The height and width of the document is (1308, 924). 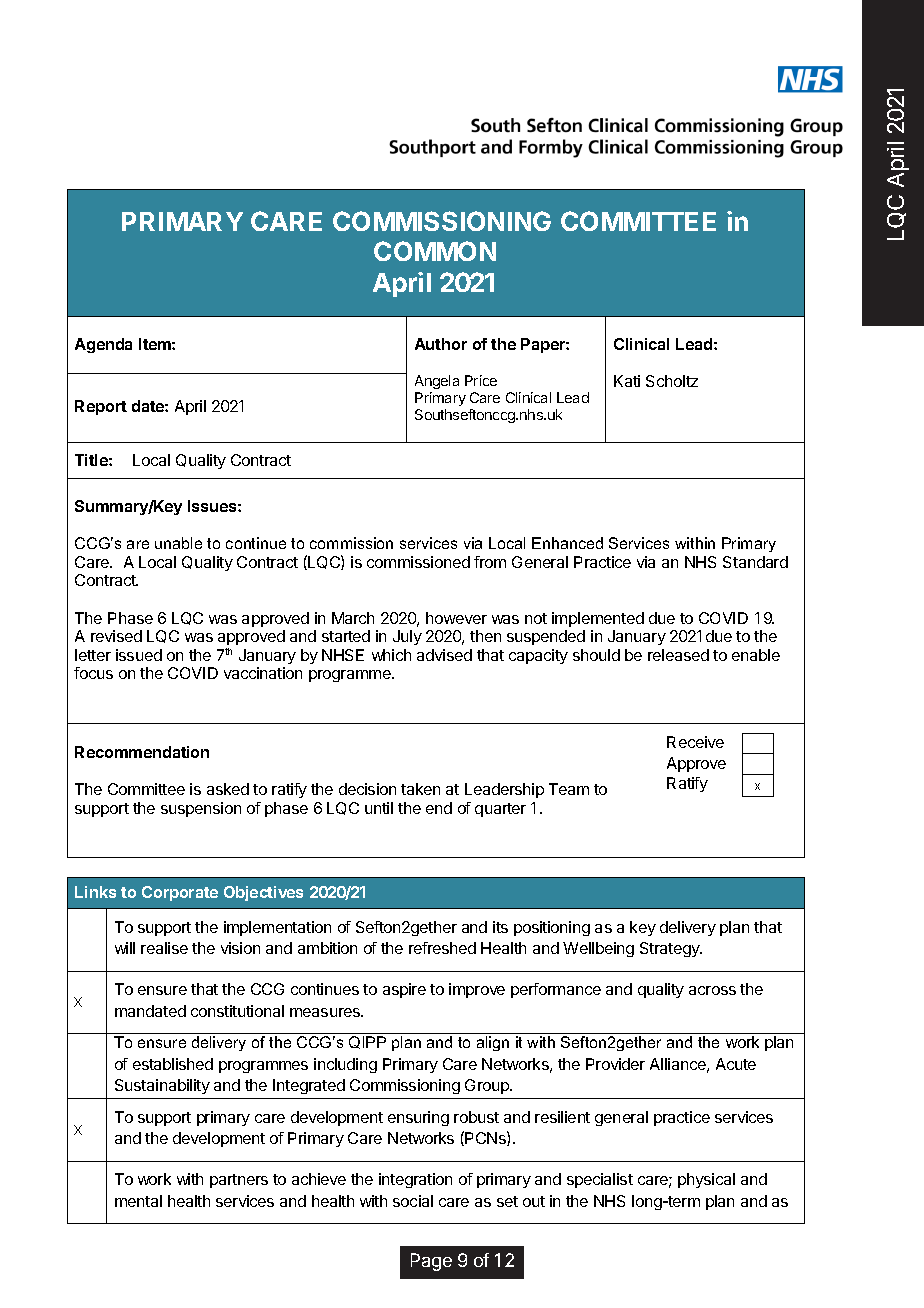 I want to click on unable, so click(x=178, y=543).
